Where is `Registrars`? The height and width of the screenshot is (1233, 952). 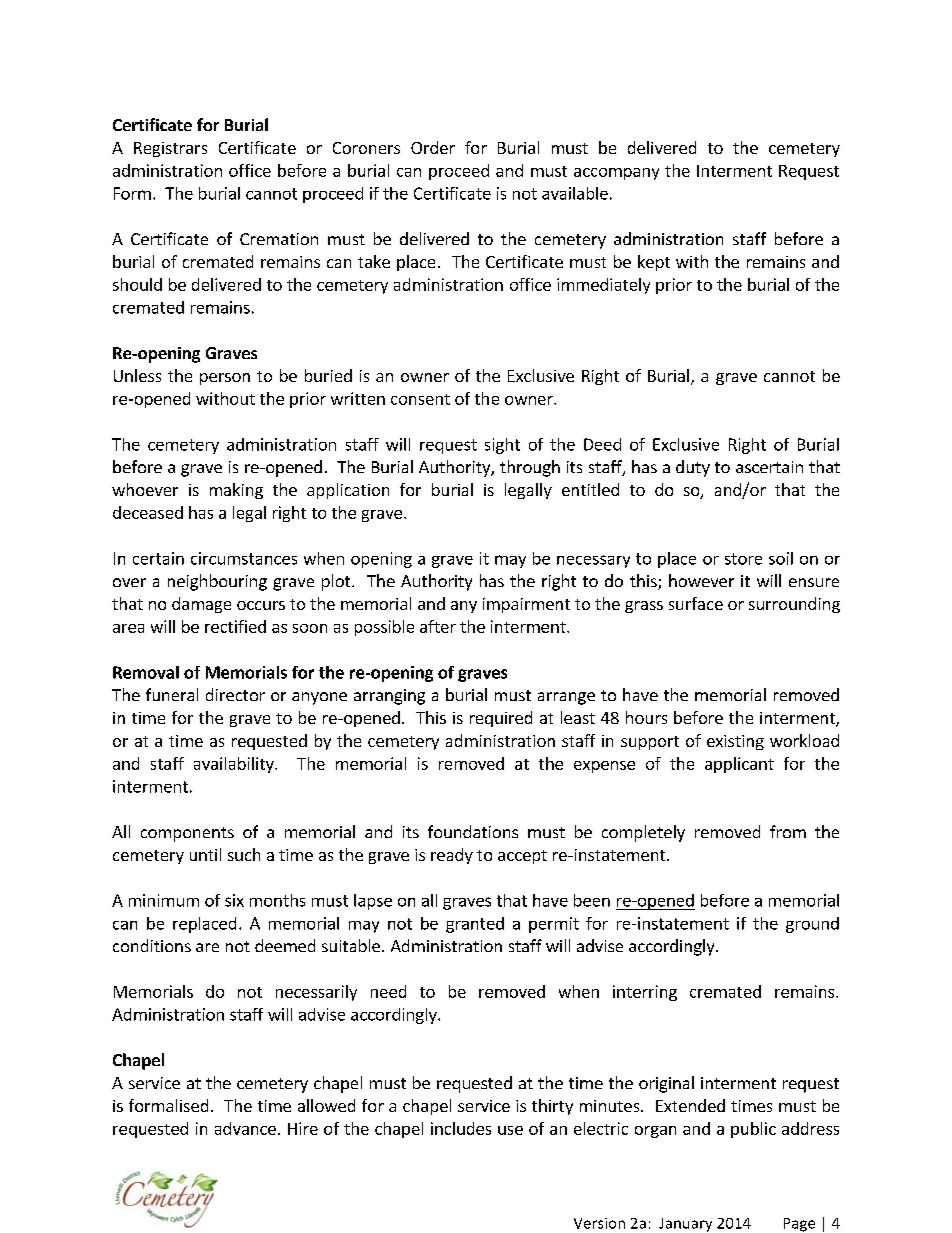
Registrars is located at coordinates (170, 149).
